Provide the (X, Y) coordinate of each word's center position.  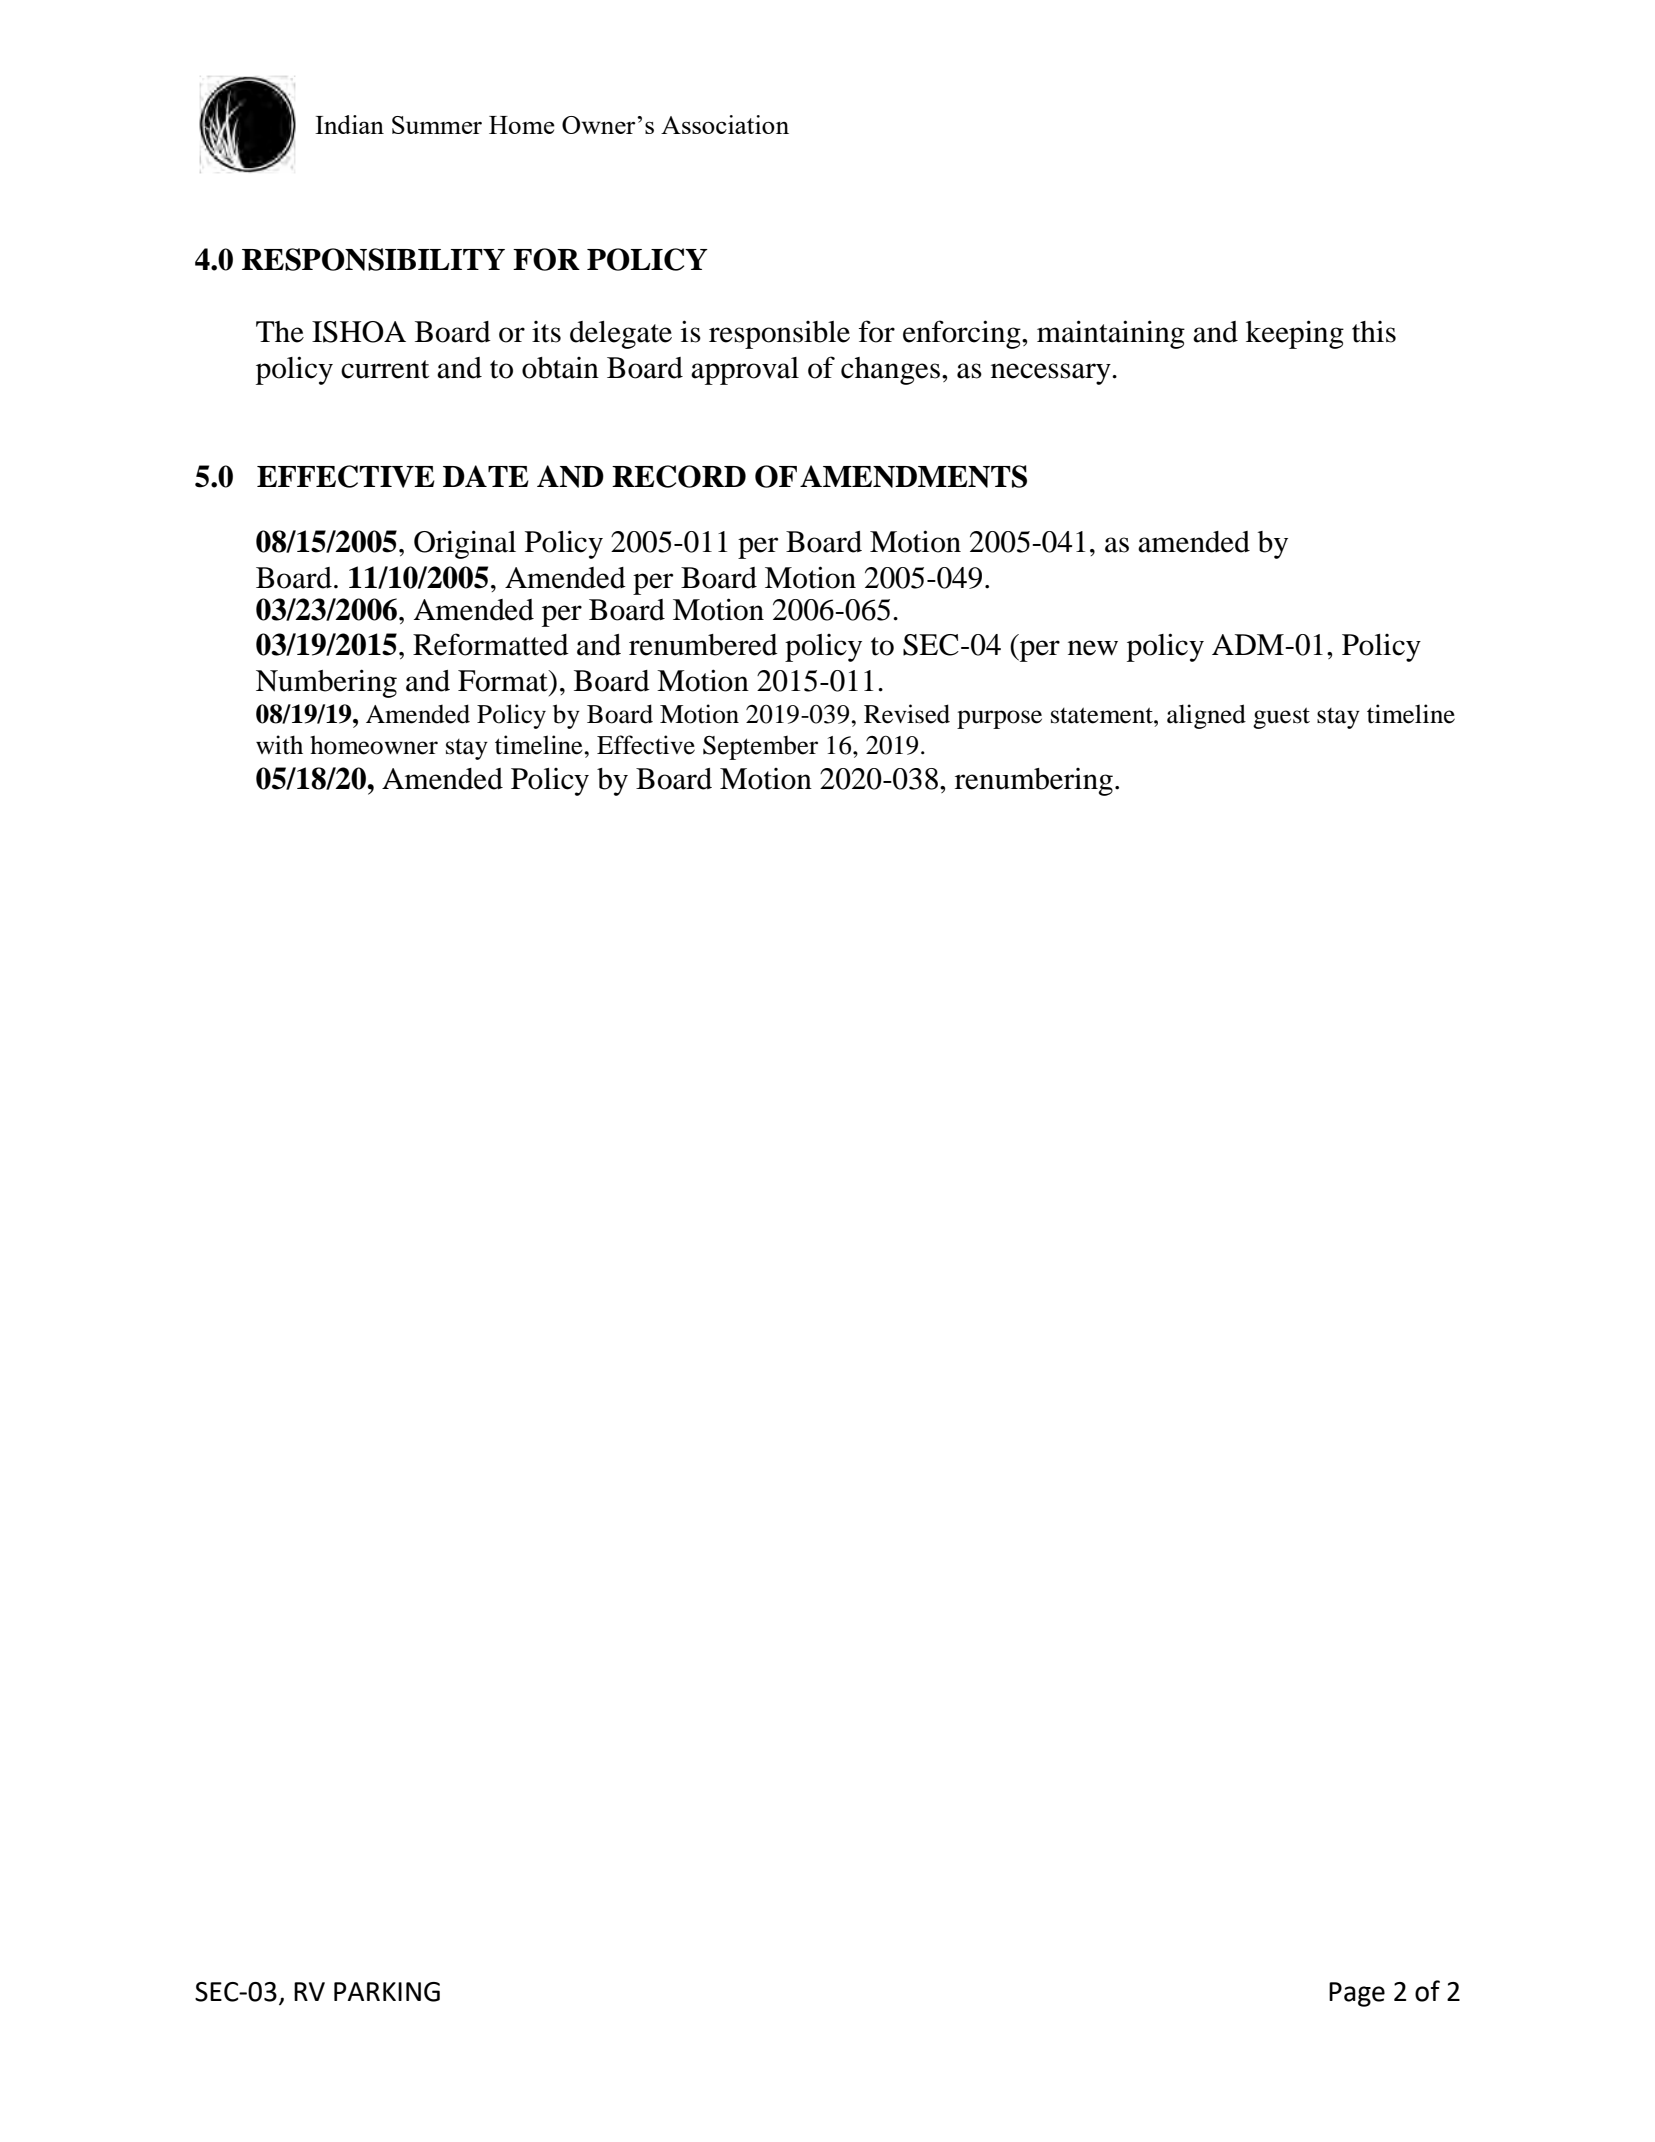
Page (1357, 1994)
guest (1281, 718)
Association (725, 124)
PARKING (387, 1992)
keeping (1295, 334)
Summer (437, 125)
